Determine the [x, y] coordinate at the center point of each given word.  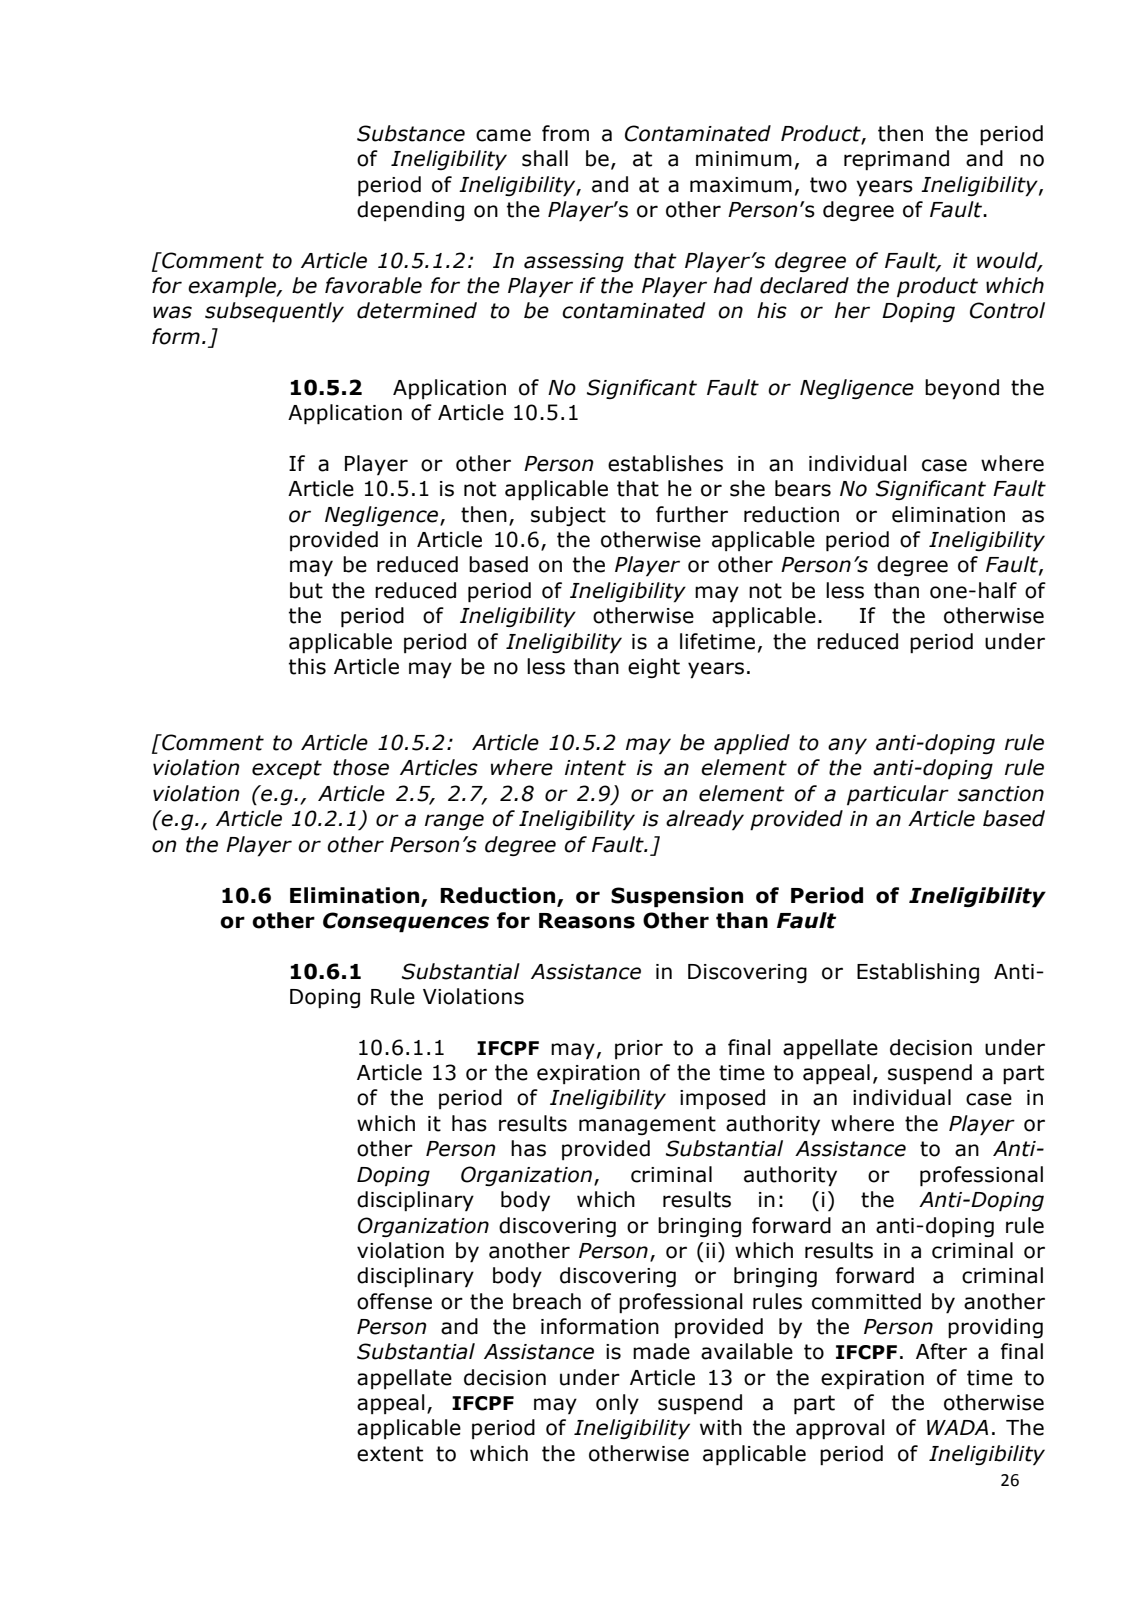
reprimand [896, 160]
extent [390, 1454]
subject [568, 516]
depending [410, 211]
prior [639, 1049]
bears [803, 488]
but [306, 590]
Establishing [918, 973]
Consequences [406, 922]
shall [545, 158]
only [617, 1404]
